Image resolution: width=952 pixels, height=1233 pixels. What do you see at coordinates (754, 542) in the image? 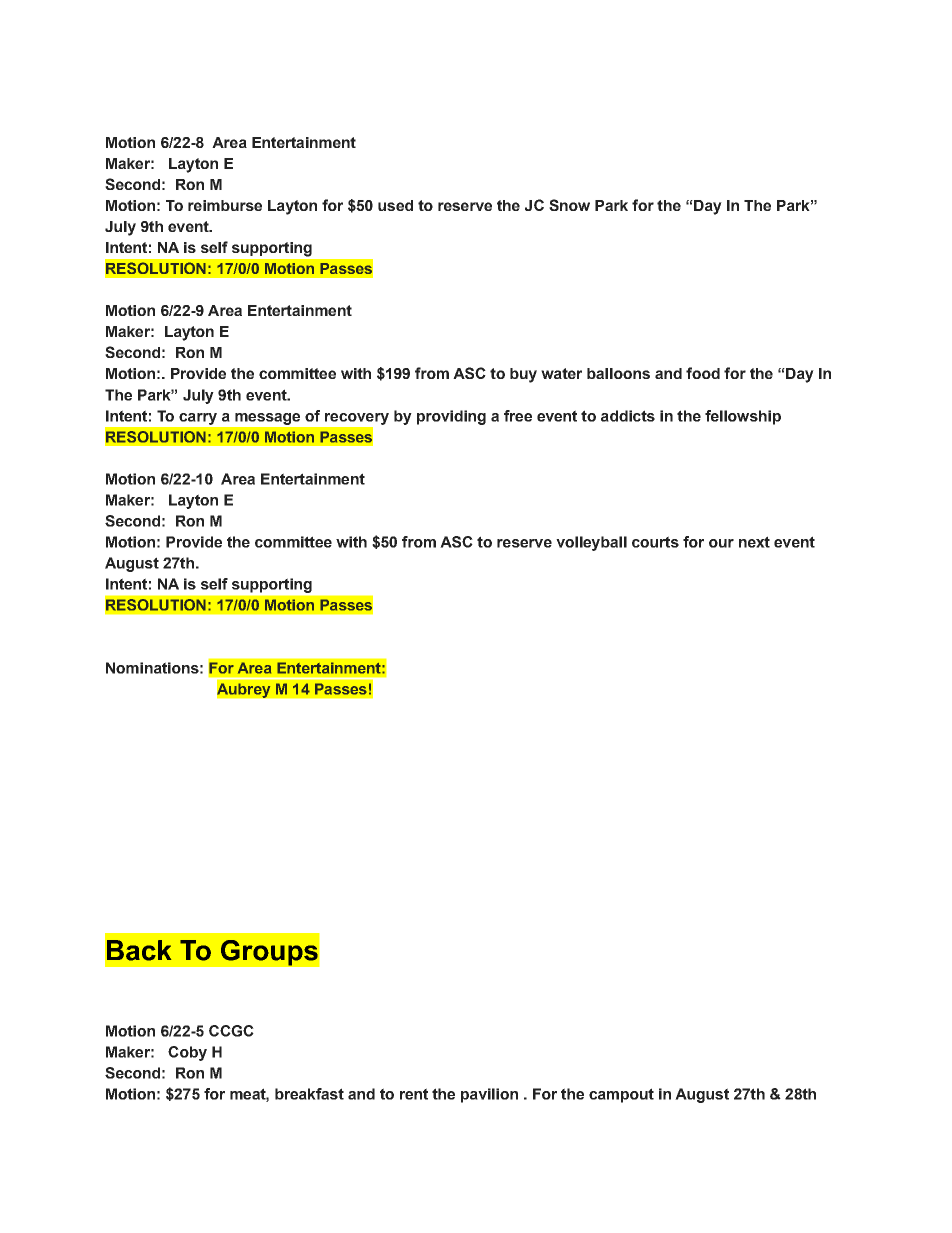
I see `next` at bounding box center [754, 542].
